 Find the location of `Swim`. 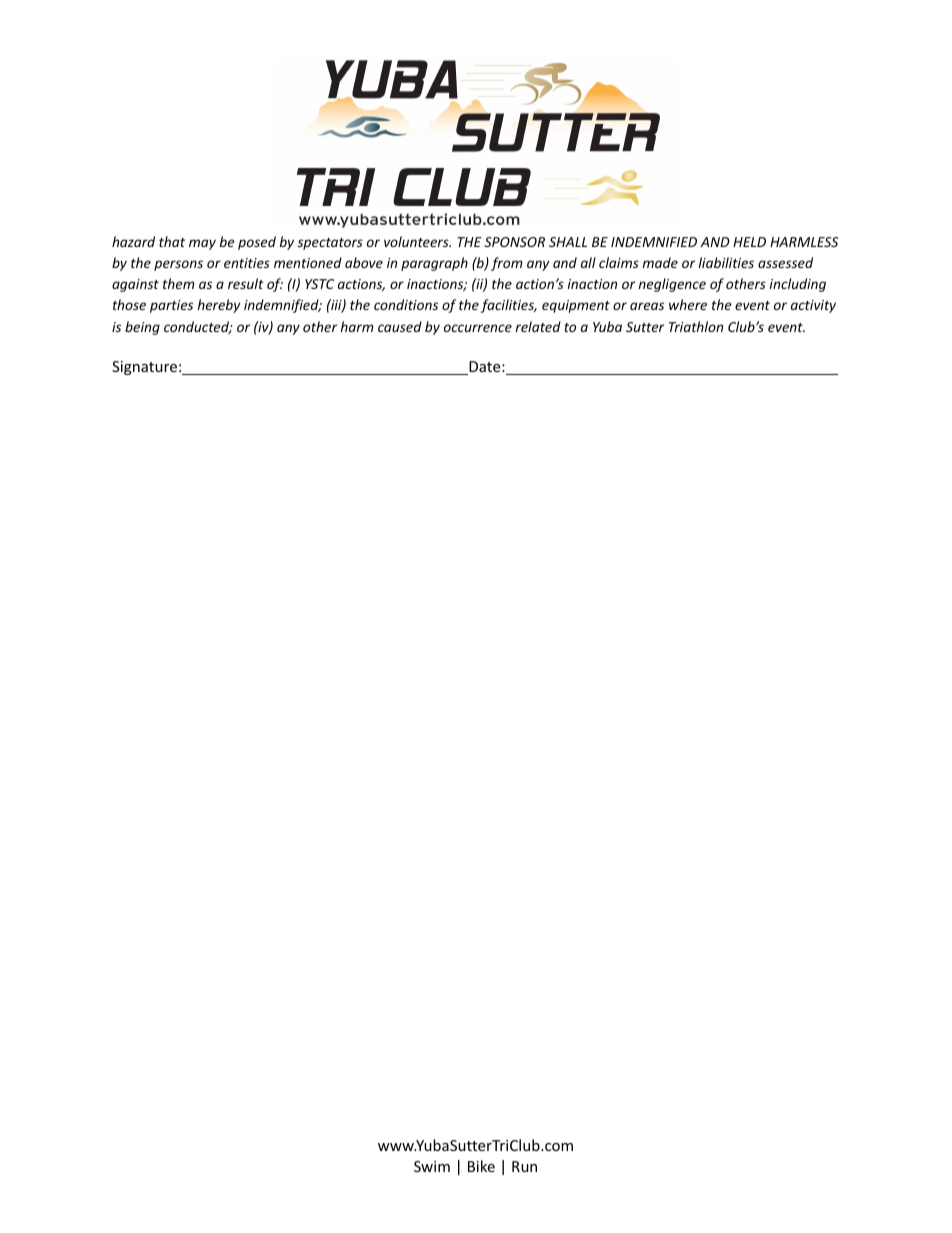

Swim is located at coordinates (432, 1166).
